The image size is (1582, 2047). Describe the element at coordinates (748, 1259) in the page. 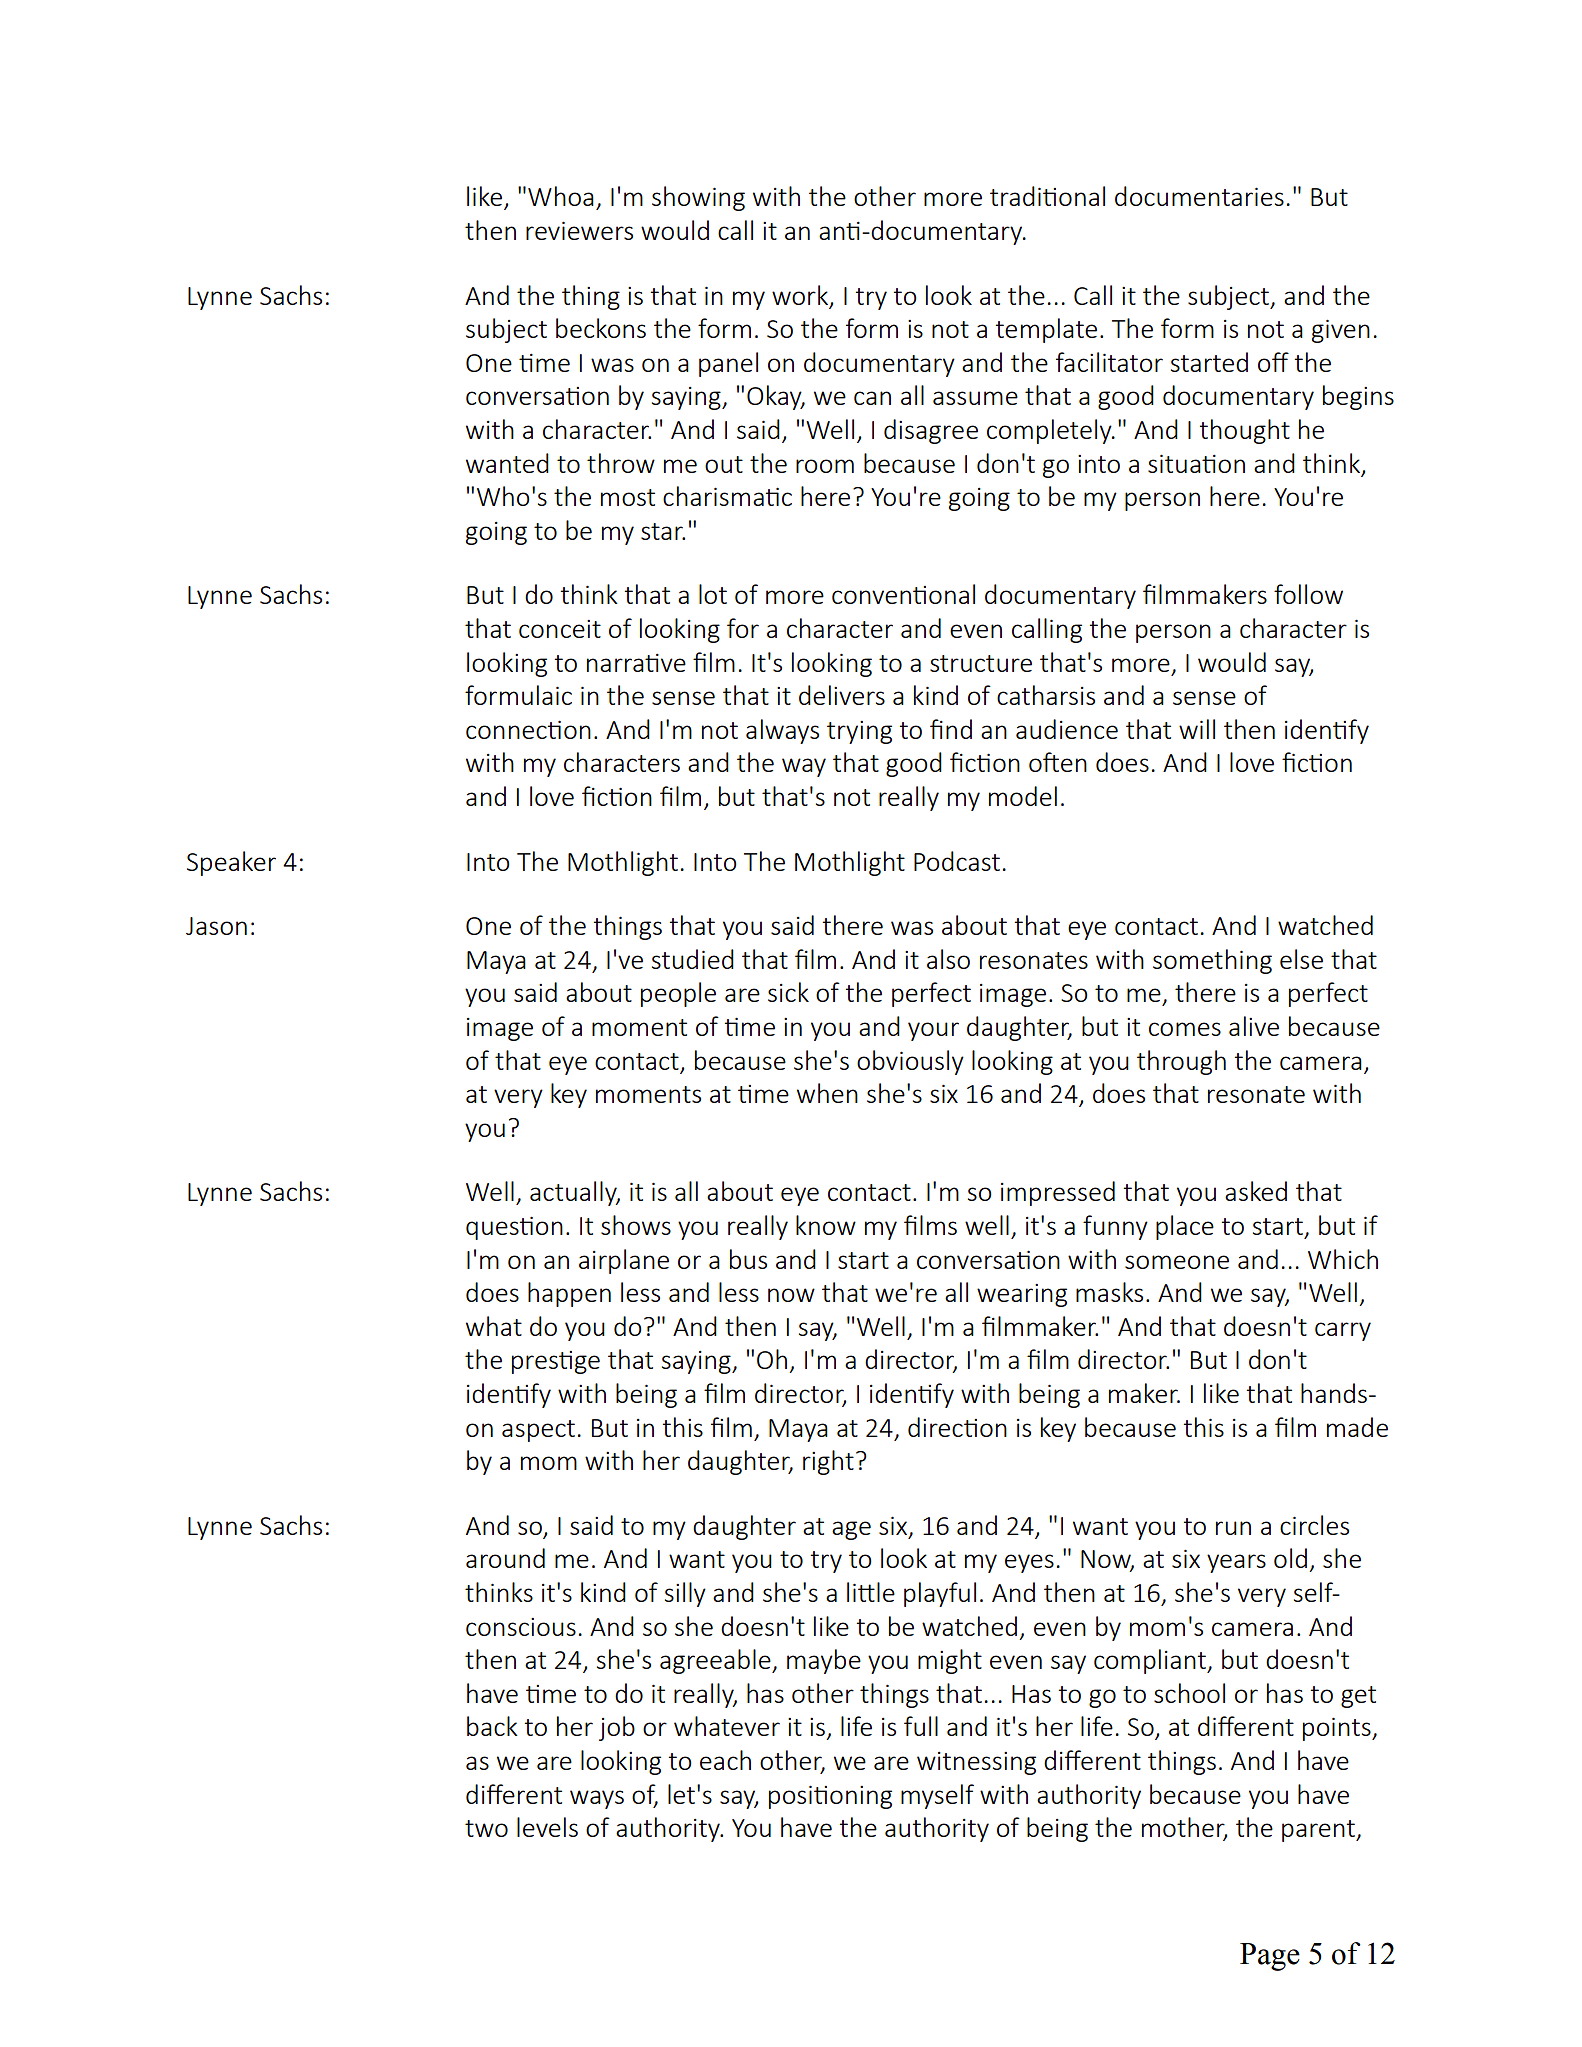

I see `bus` at that location.
